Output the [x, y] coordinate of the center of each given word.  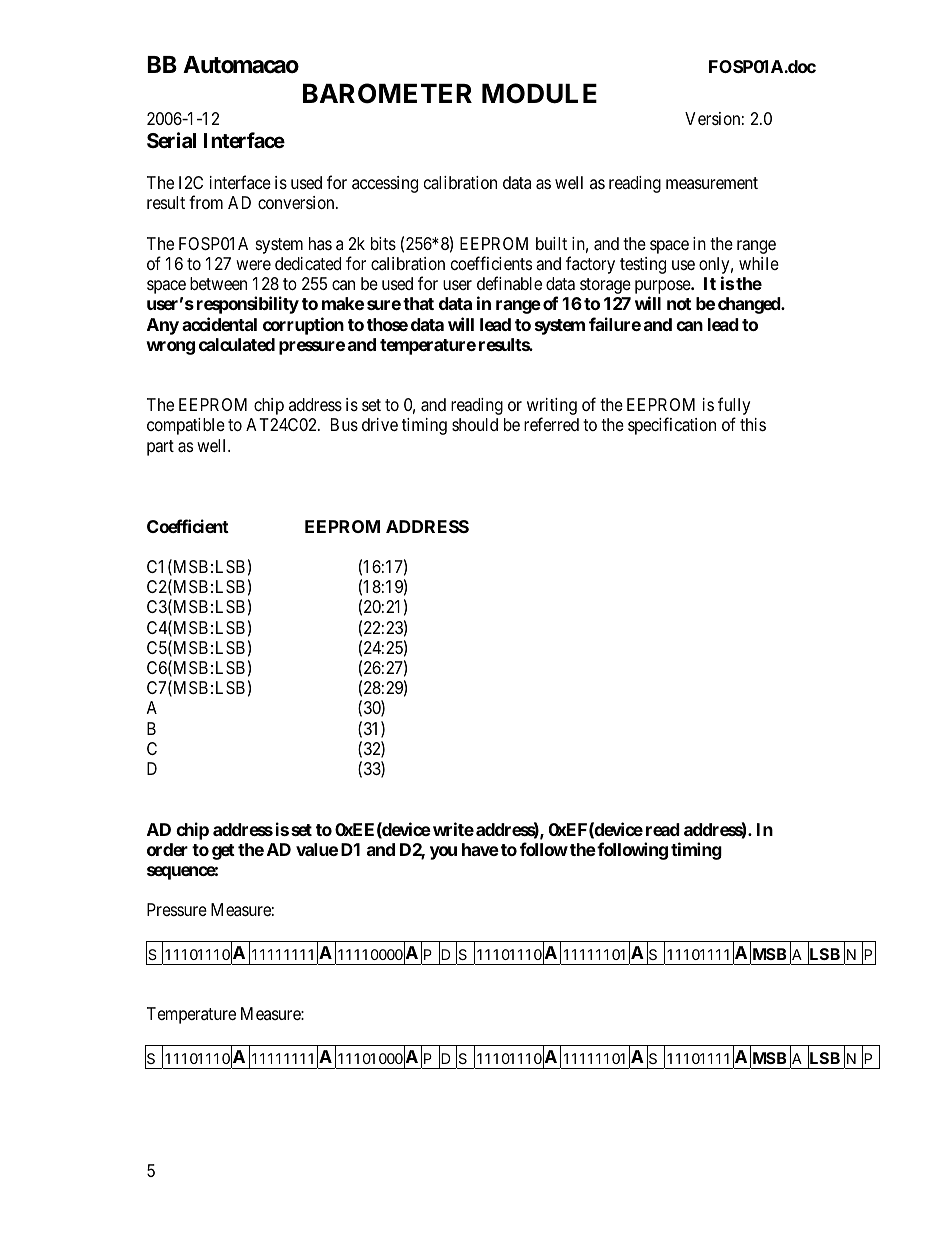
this [753, 424]
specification [672, 426]
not [679, 304]
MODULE [539, 93]
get [223, 852]
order [167, 849]
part [160, 448]
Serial [171, 140]
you [443, 853]
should [475, 424]
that [418, 303]
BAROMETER [387, 93]
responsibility [248, 305]
